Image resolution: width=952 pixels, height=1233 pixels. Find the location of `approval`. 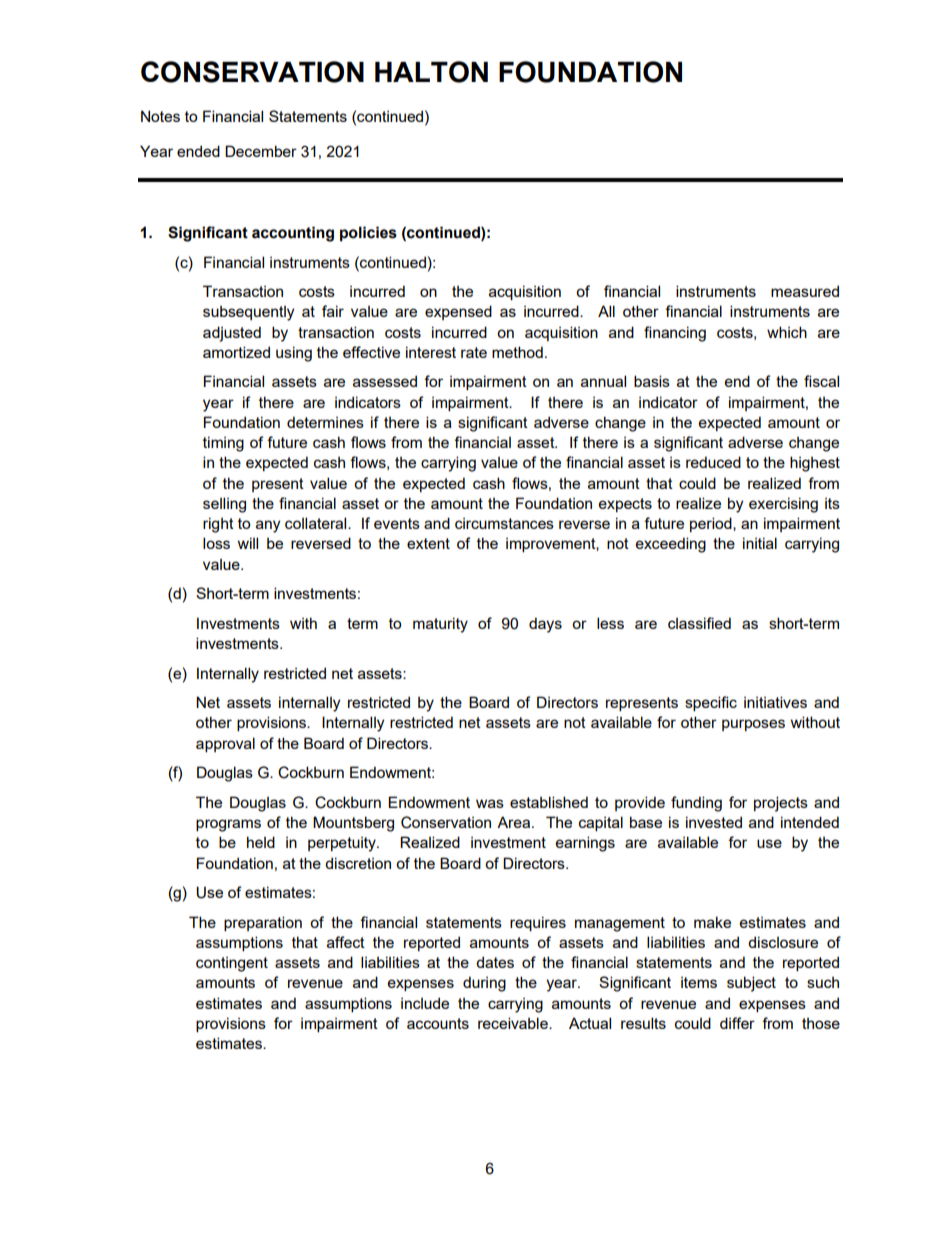

approval is located at coordinates (225, 744).
